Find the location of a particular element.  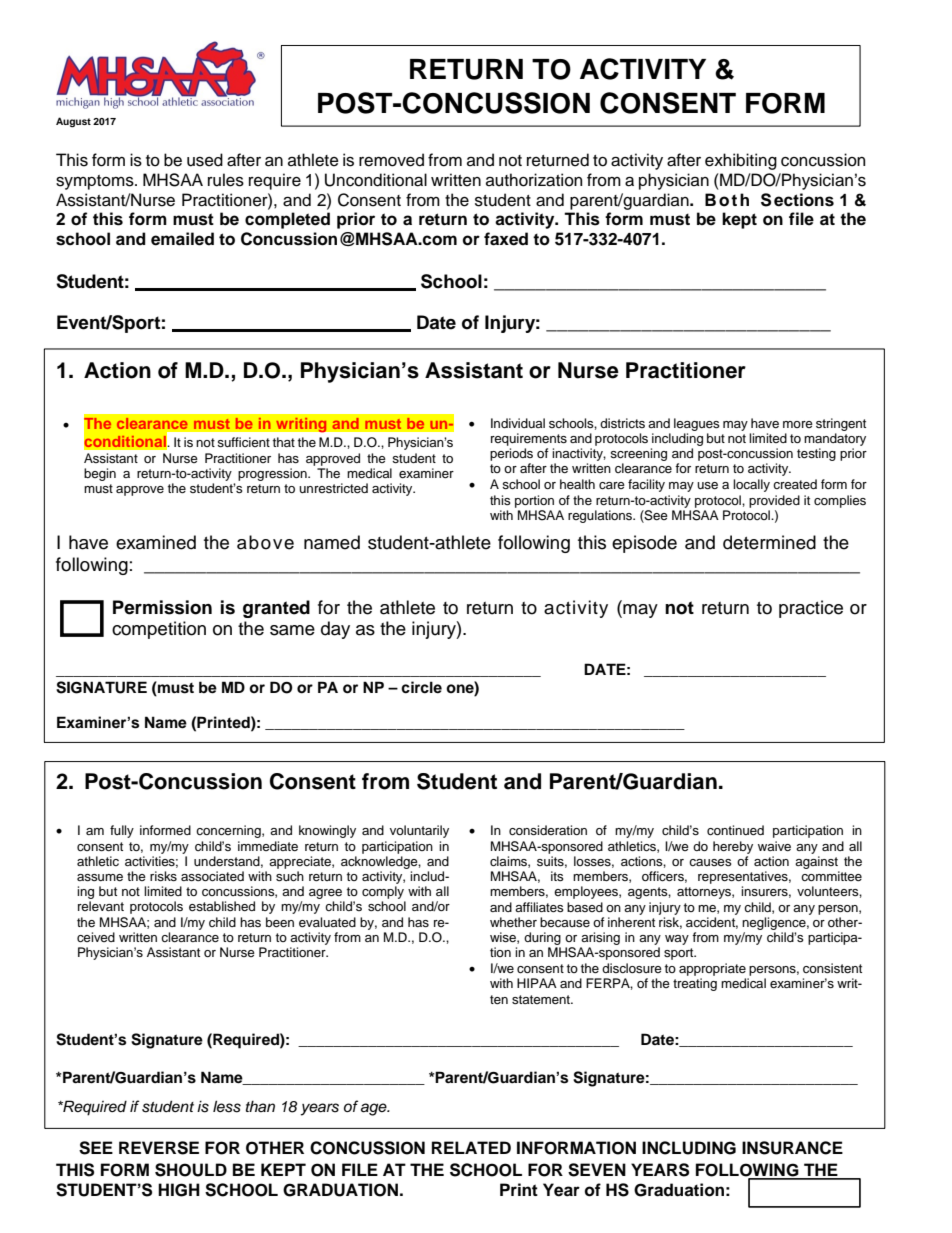

REVERSE is located at coordinates (159, 1148).
